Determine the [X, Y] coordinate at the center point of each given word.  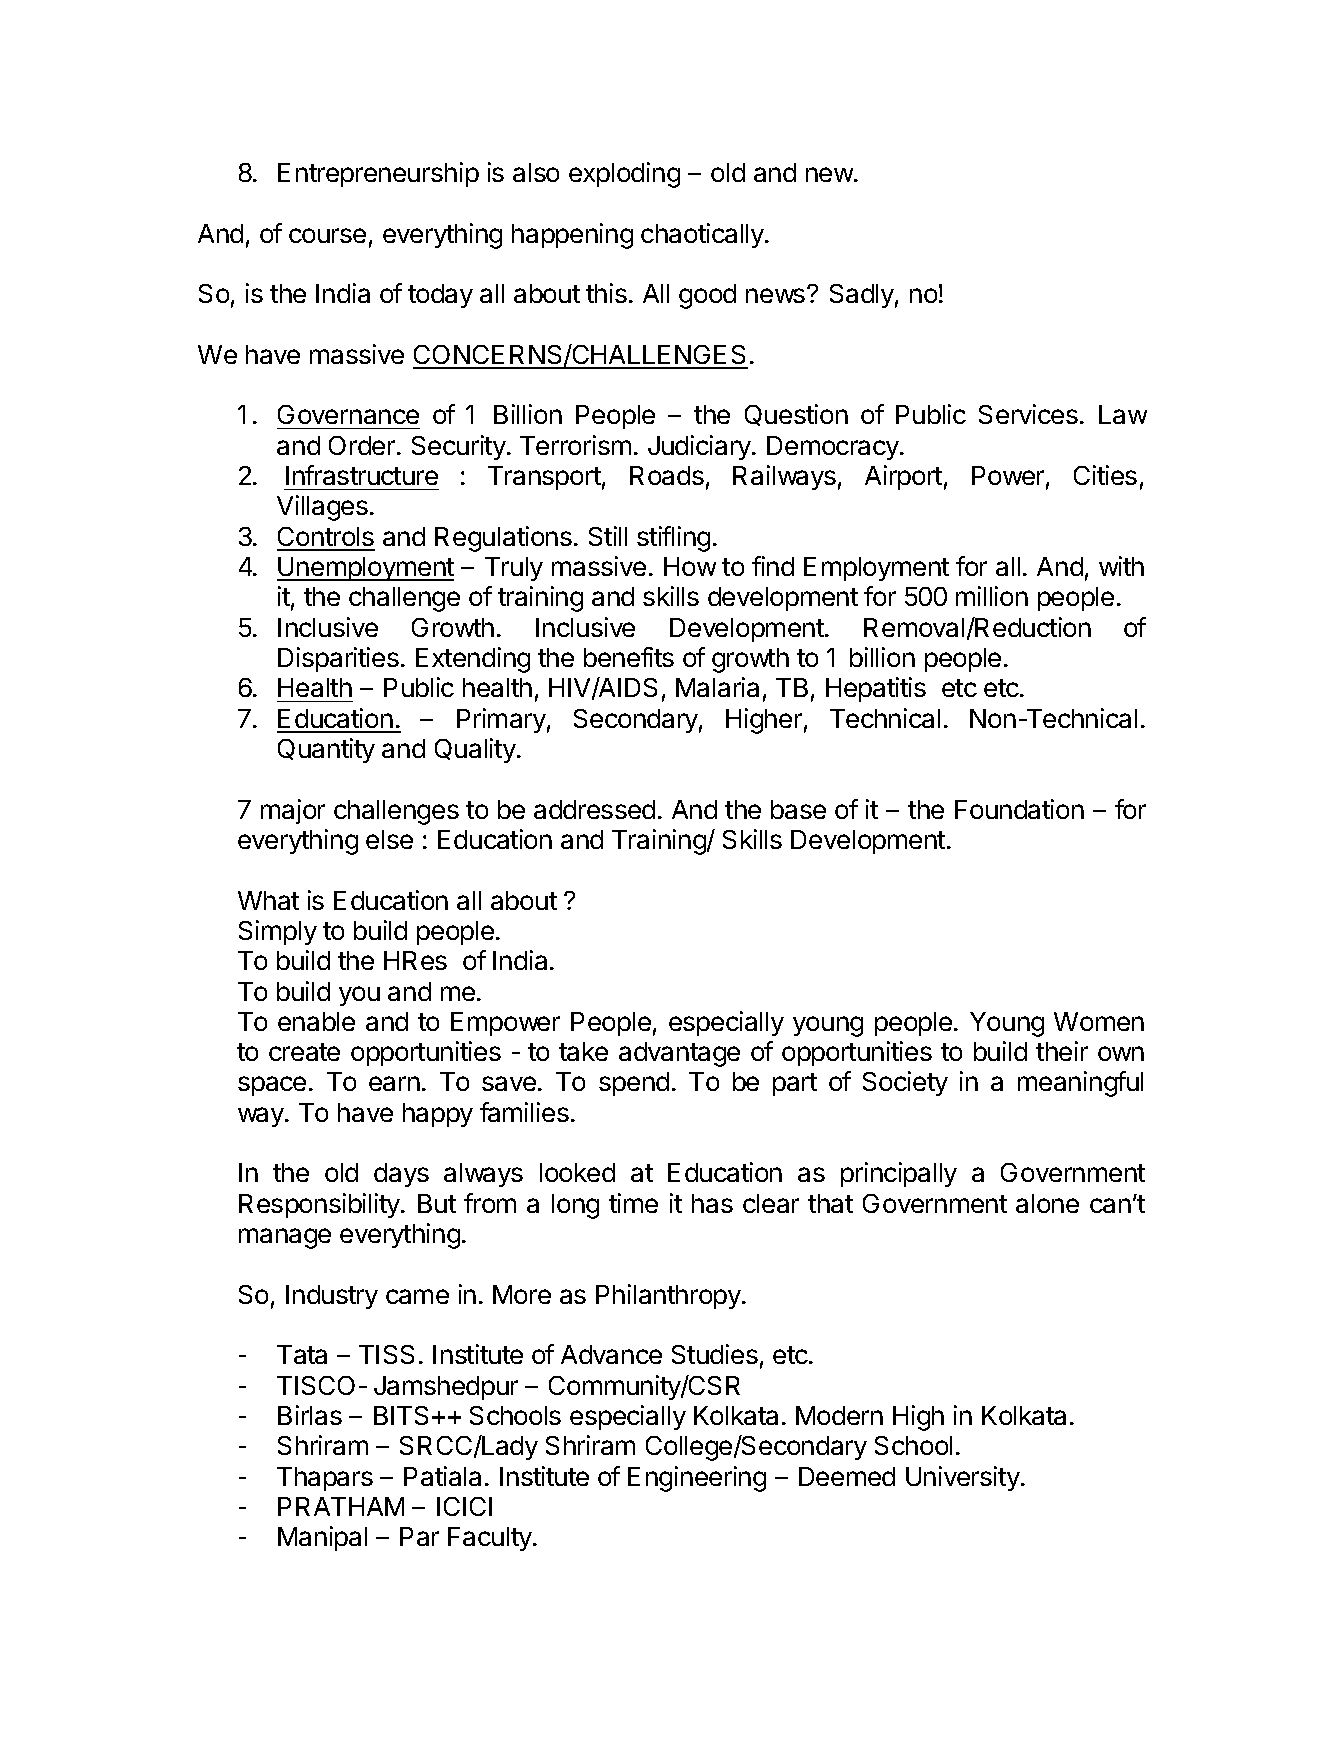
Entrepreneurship [378, 174]
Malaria [717, 687]
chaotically [703, 235]
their [1062, 1051]
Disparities [338, 659]
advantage [679, 1054]
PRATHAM [341, 1506]
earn [394, 1083]
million [992, 596]
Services [1028, 414]
